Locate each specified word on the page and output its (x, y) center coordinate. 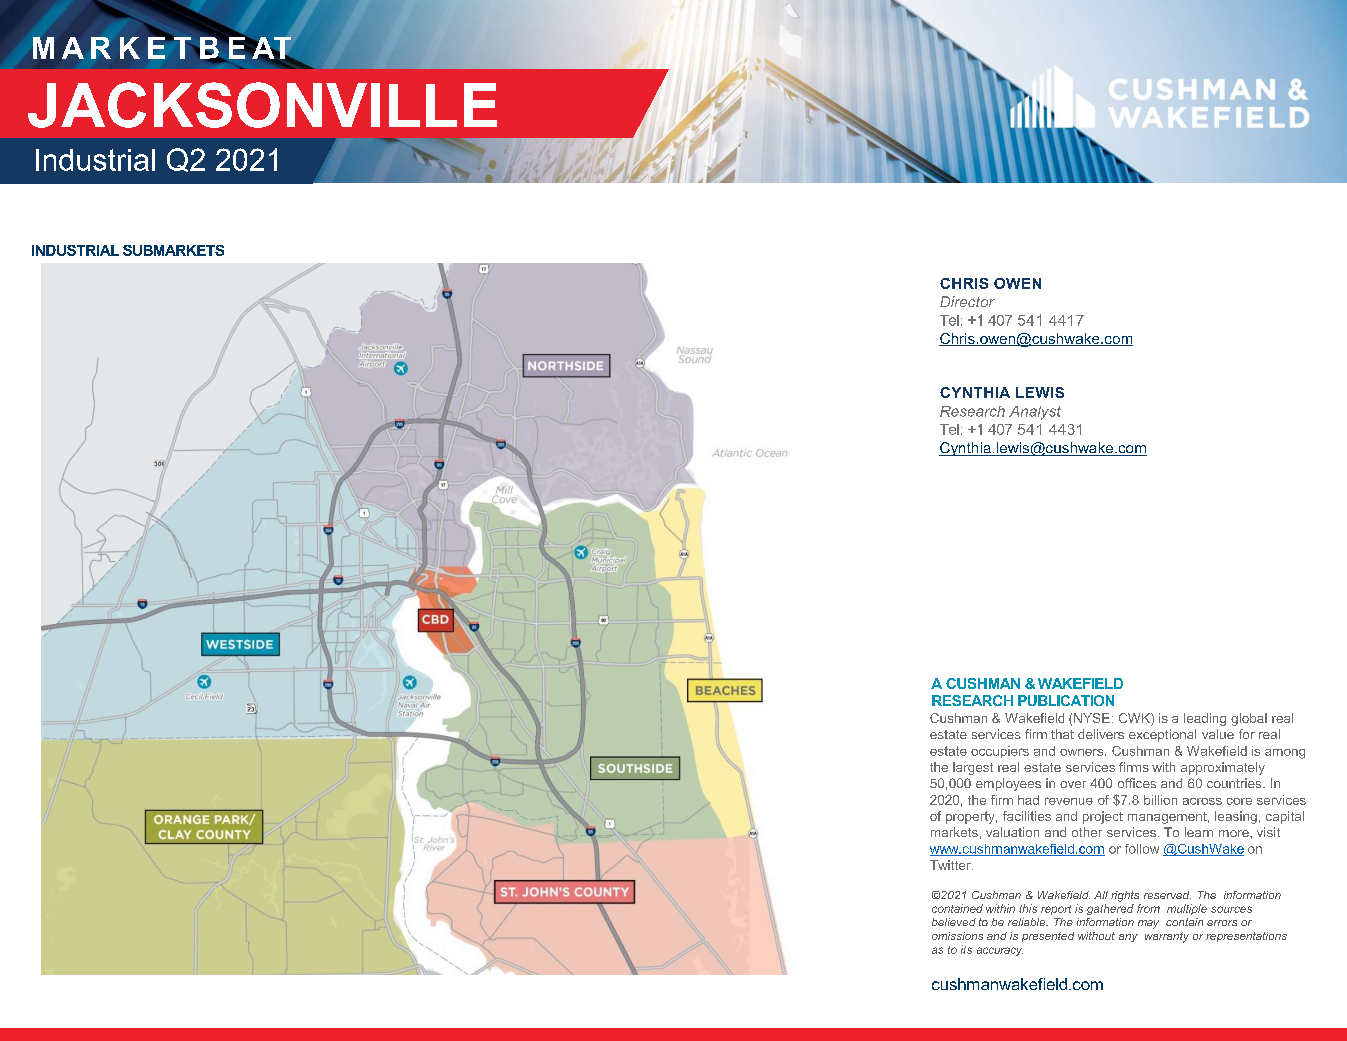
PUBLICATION (1066, 700)
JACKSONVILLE (262, 105)
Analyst (1035, 413)
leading (1205, 719)
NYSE (1092, 718)
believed (954, 922)
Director (967, 301)
